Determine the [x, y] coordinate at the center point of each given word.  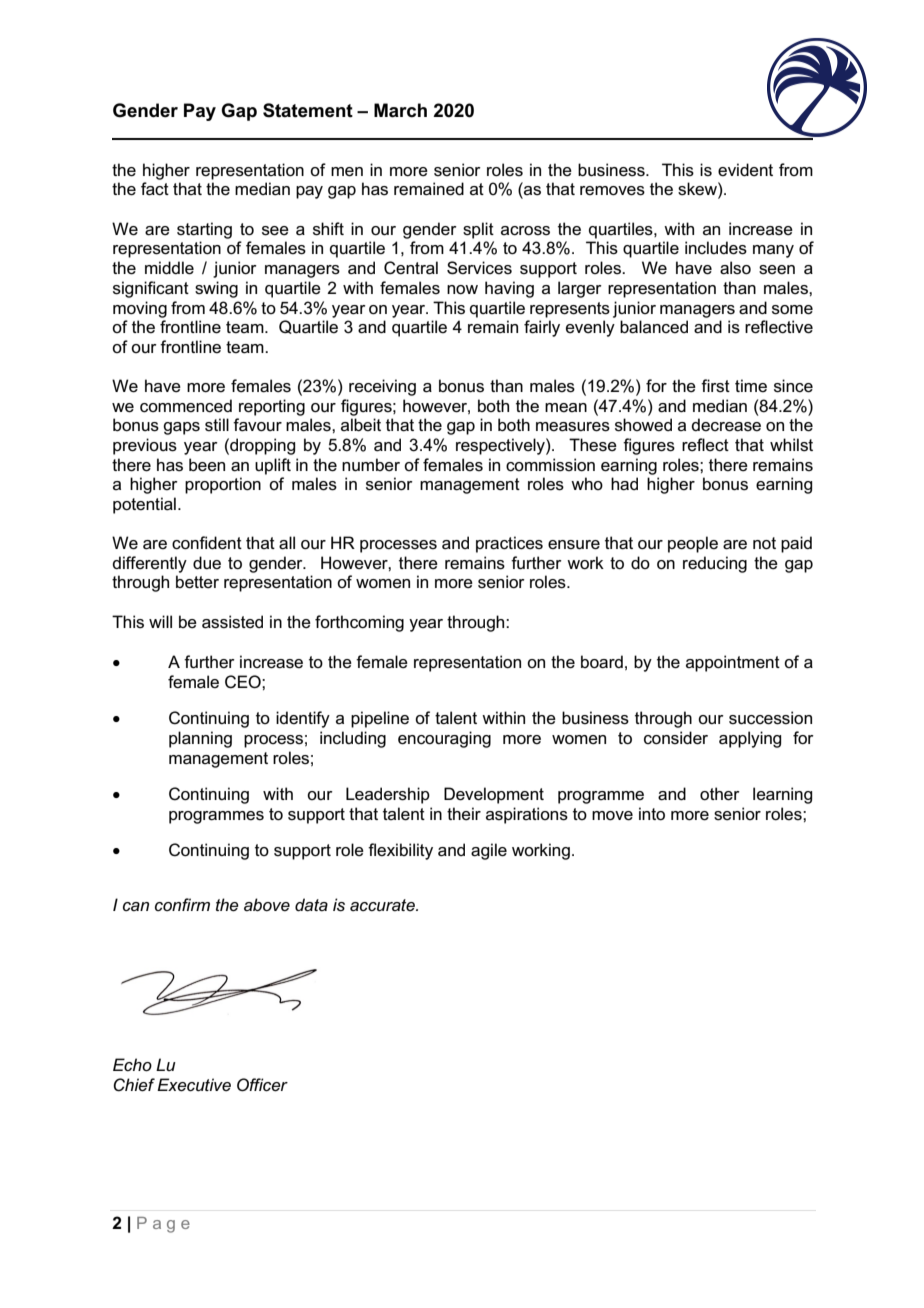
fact [155, 189]
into [652, 814]
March [400, 110]
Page [163, 1225]
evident [745, 170]
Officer [262, 1085]
